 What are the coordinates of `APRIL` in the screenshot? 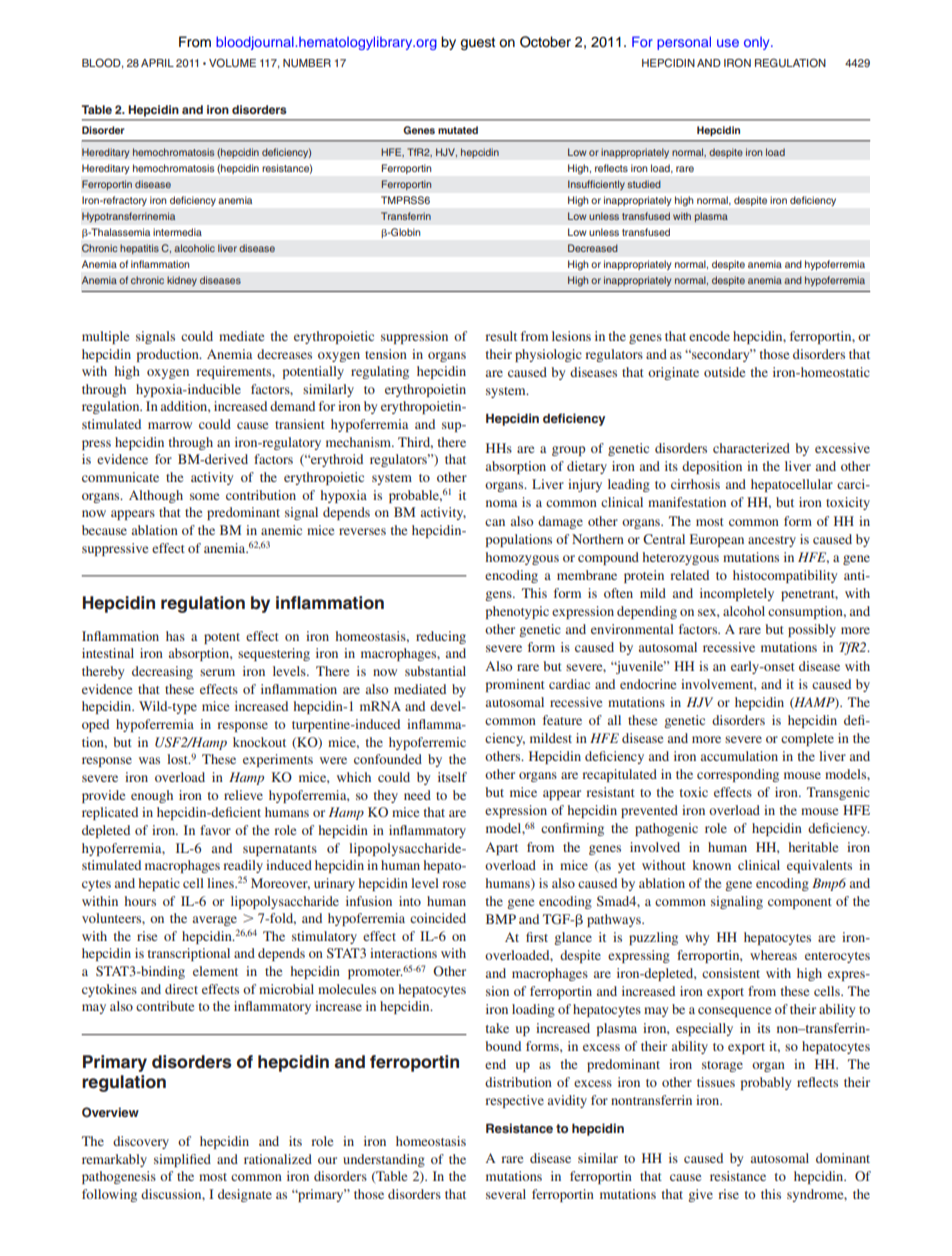 It's located at (157, 63).
